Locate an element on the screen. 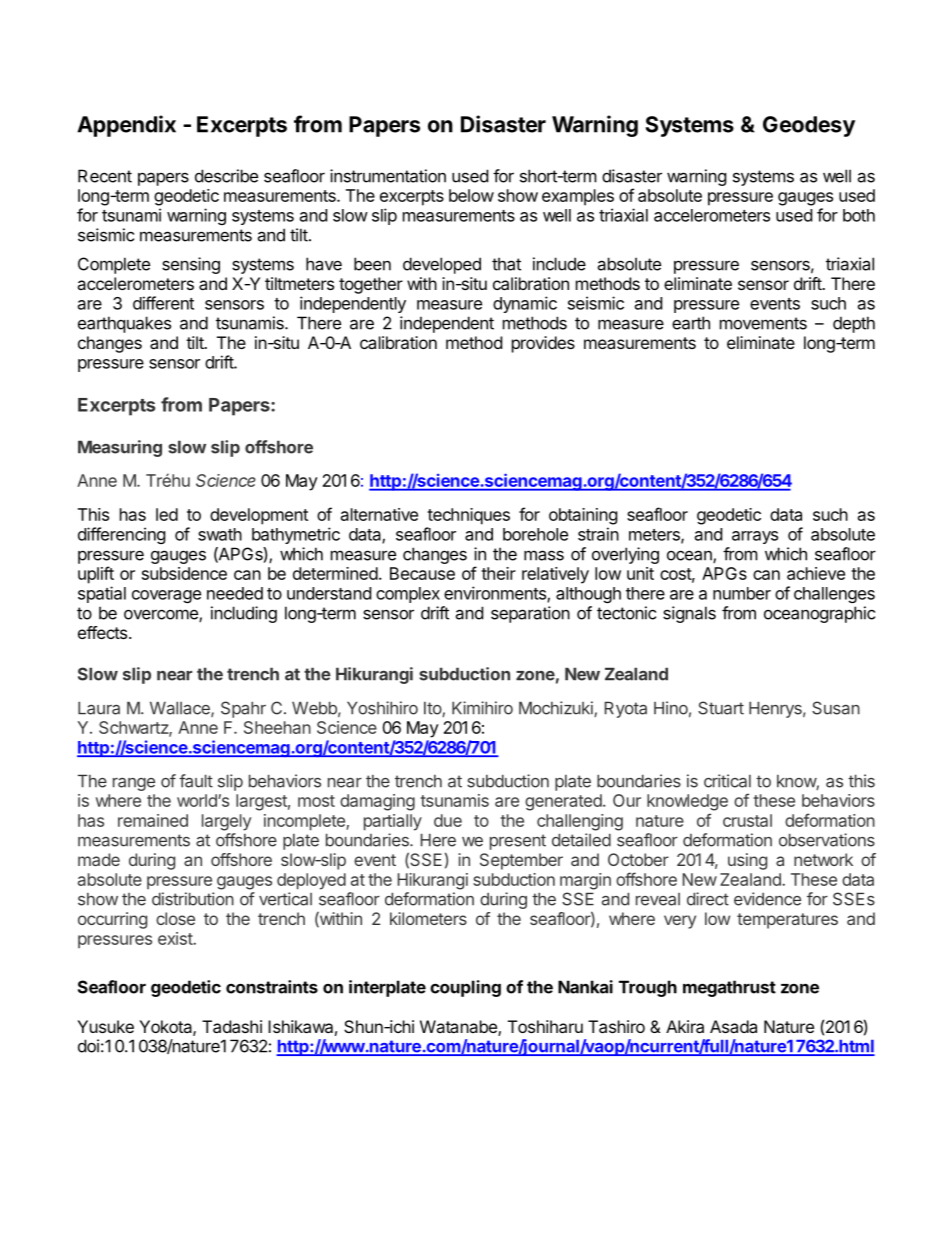  due is located at coordinates (448, 820).
